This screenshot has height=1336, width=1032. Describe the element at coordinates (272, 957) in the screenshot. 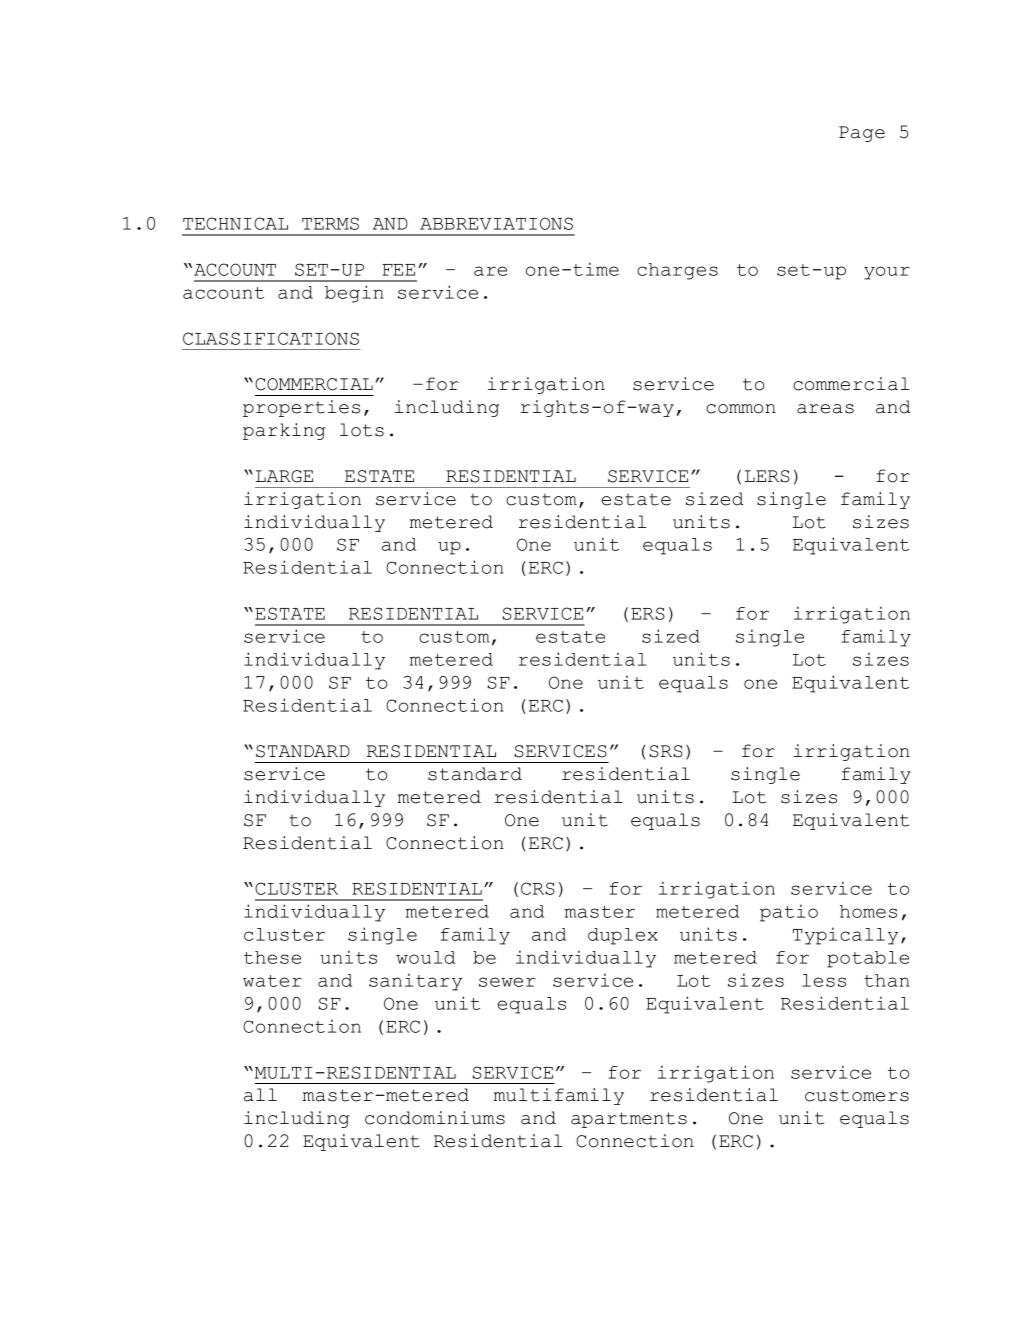

I see `these` at that location.
